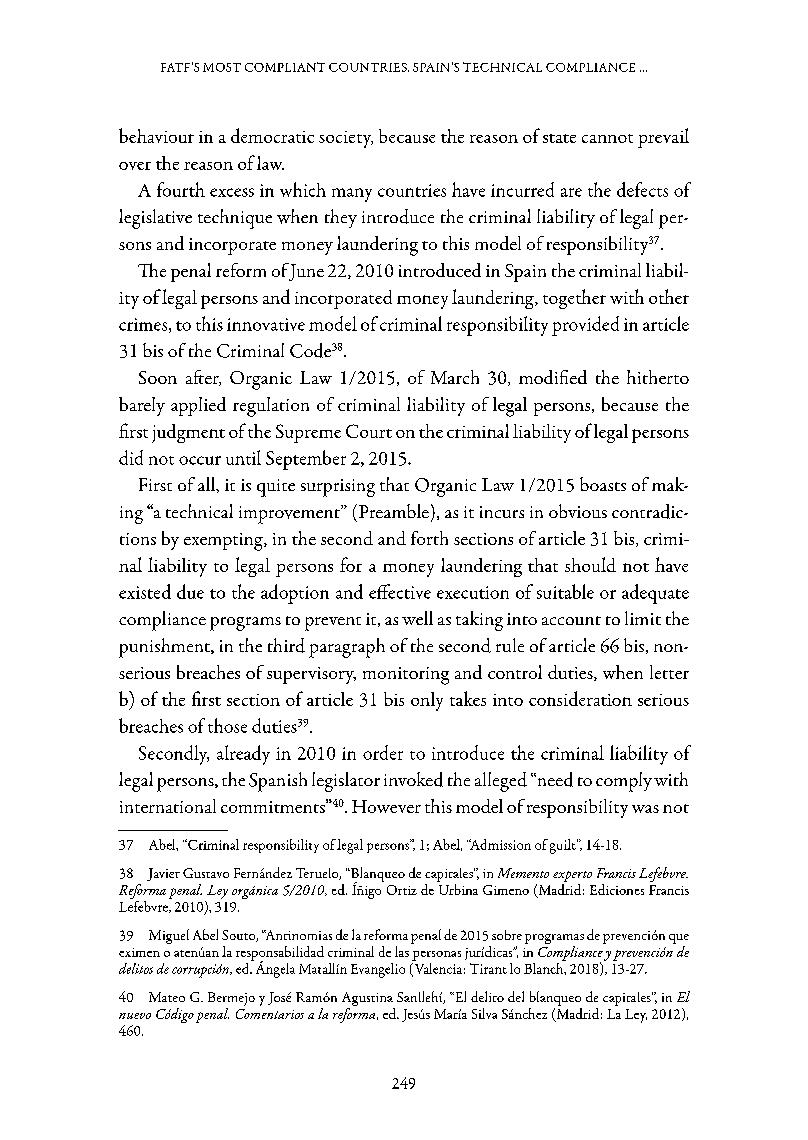 Image resolution: width=808 pixels, height=1140 pixels. What do you see at coordinates (346, 139) in the screenshot?
I see `society` at bounding box center [346, 139].
